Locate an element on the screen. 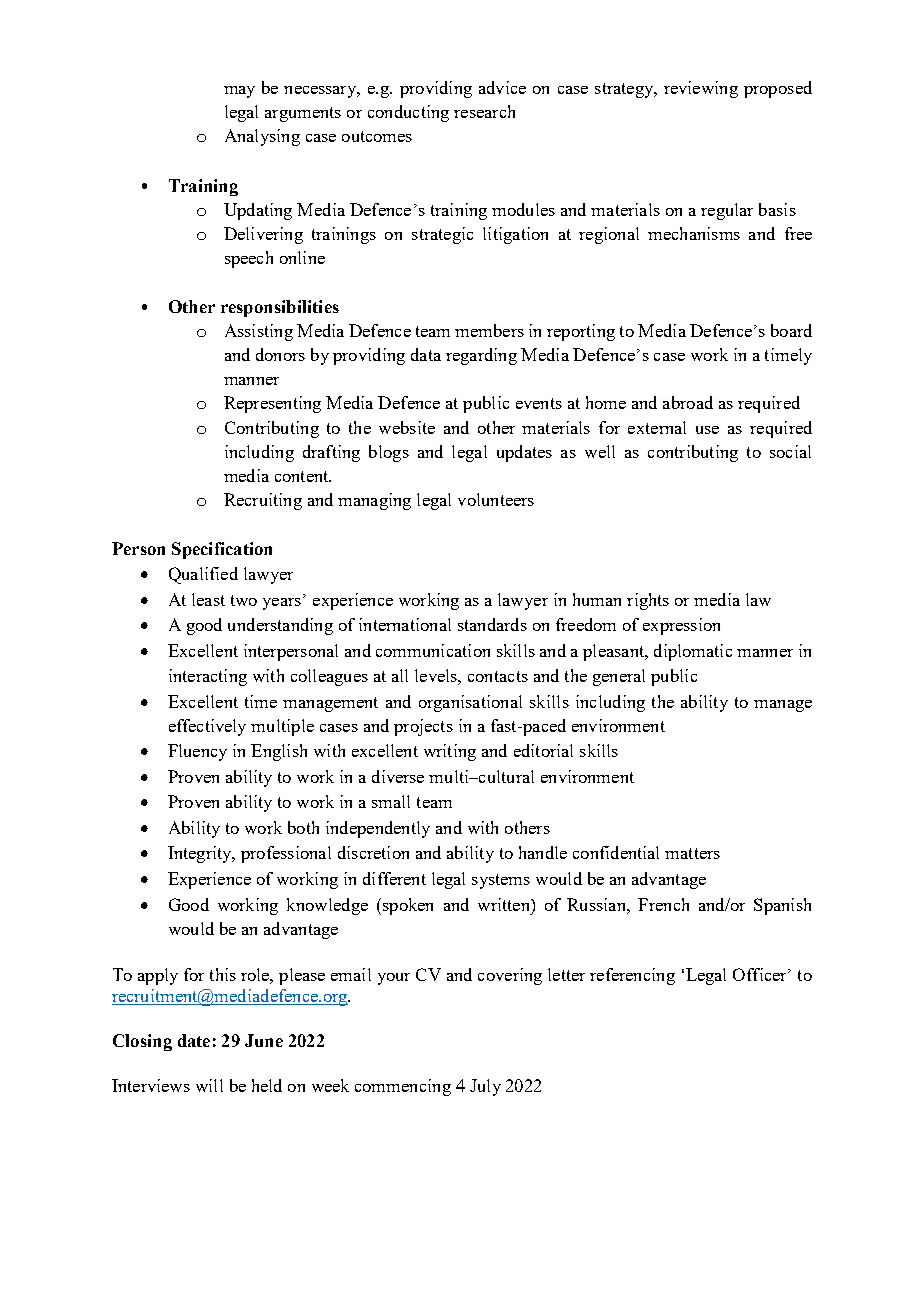 Image resolution: width=924 pixels, height=1308 pixels. standards is located at coordinates (492, 624).
